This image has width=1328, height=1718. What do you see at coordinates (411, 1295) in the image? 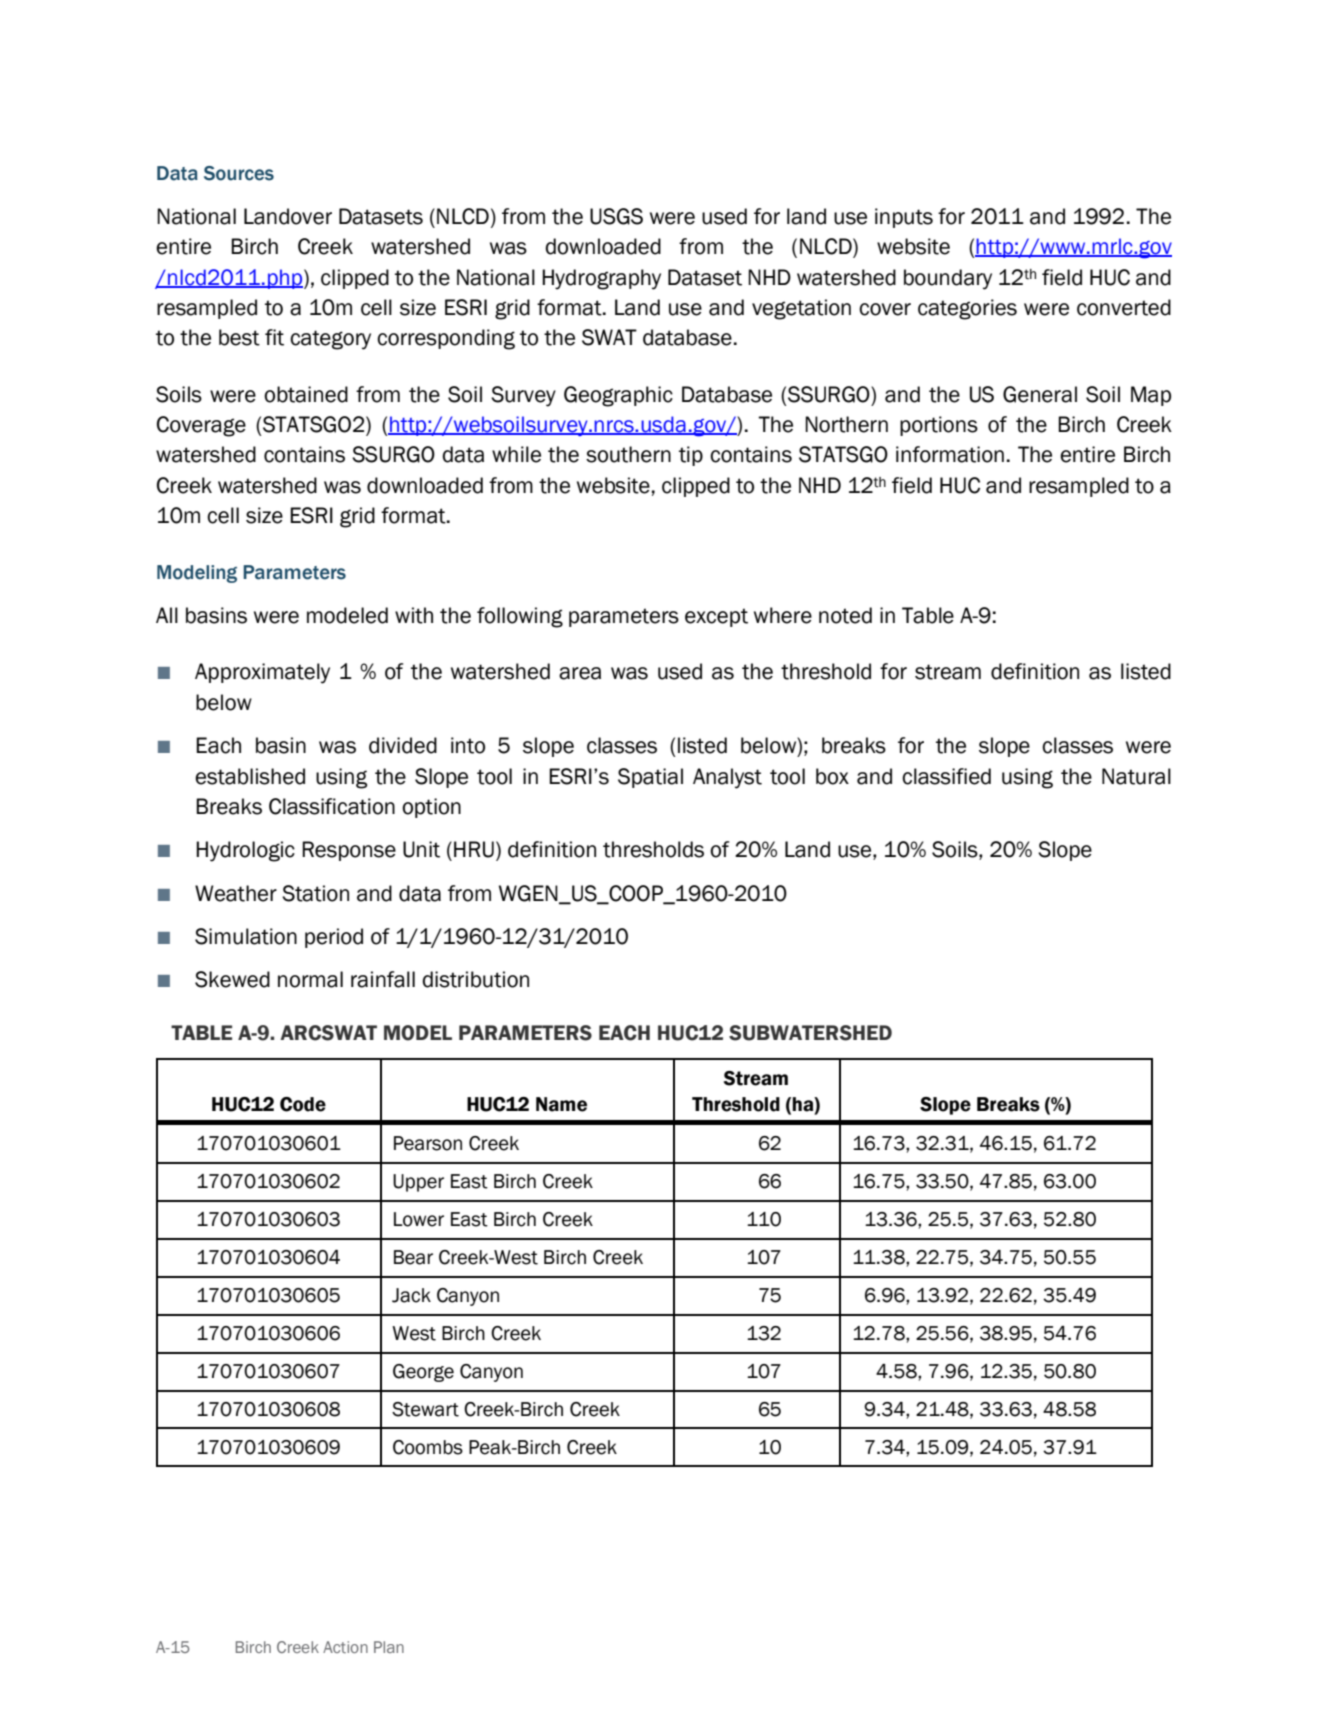
I see `Jack` at bounding box center [411, 1295].
